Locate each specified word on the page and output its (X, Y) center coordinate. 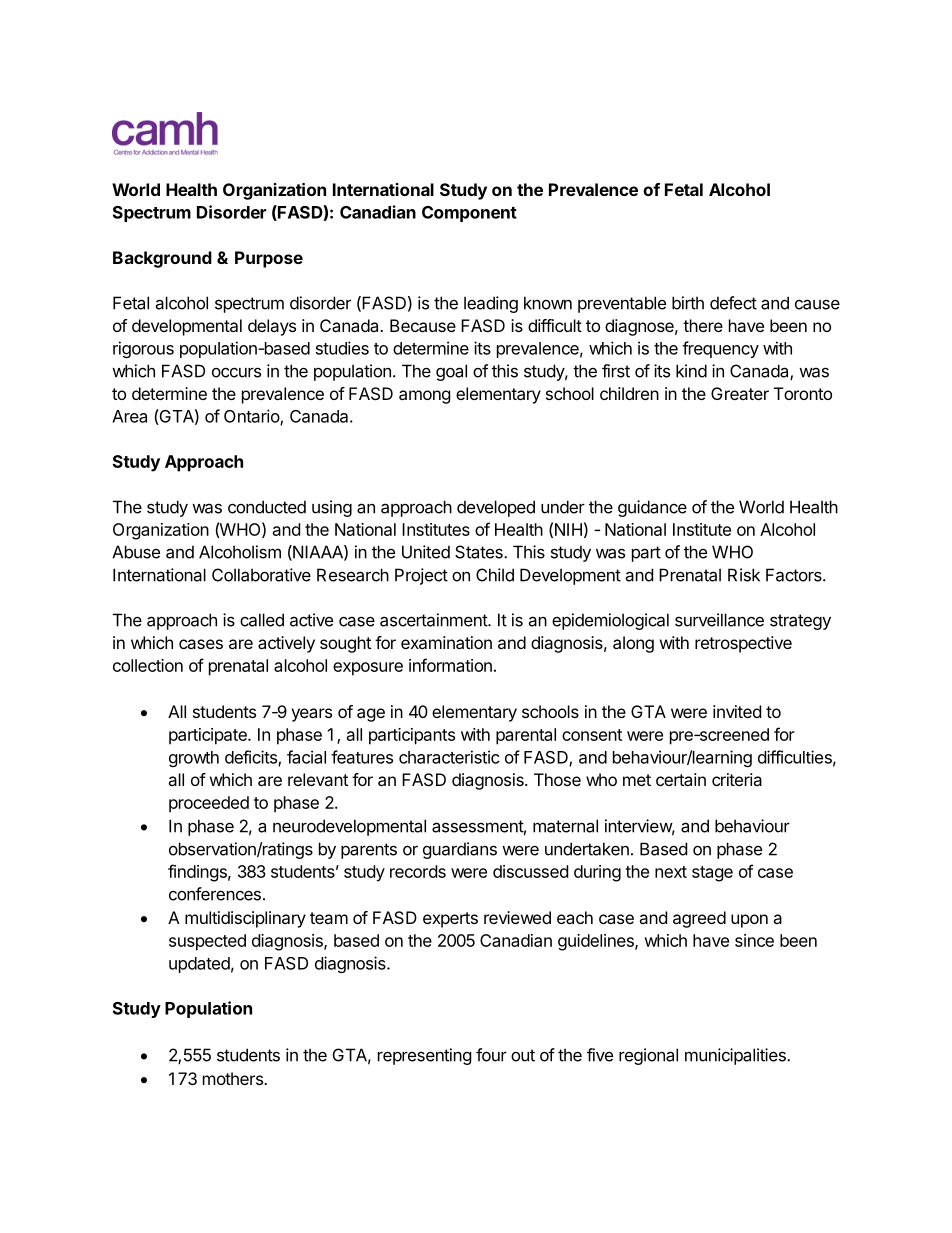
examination (446, 642)
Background (162, 259)
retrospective (743, 644)
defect (733, 303)
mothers (234, 1078)
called (262, 620)
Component (469, 214)
